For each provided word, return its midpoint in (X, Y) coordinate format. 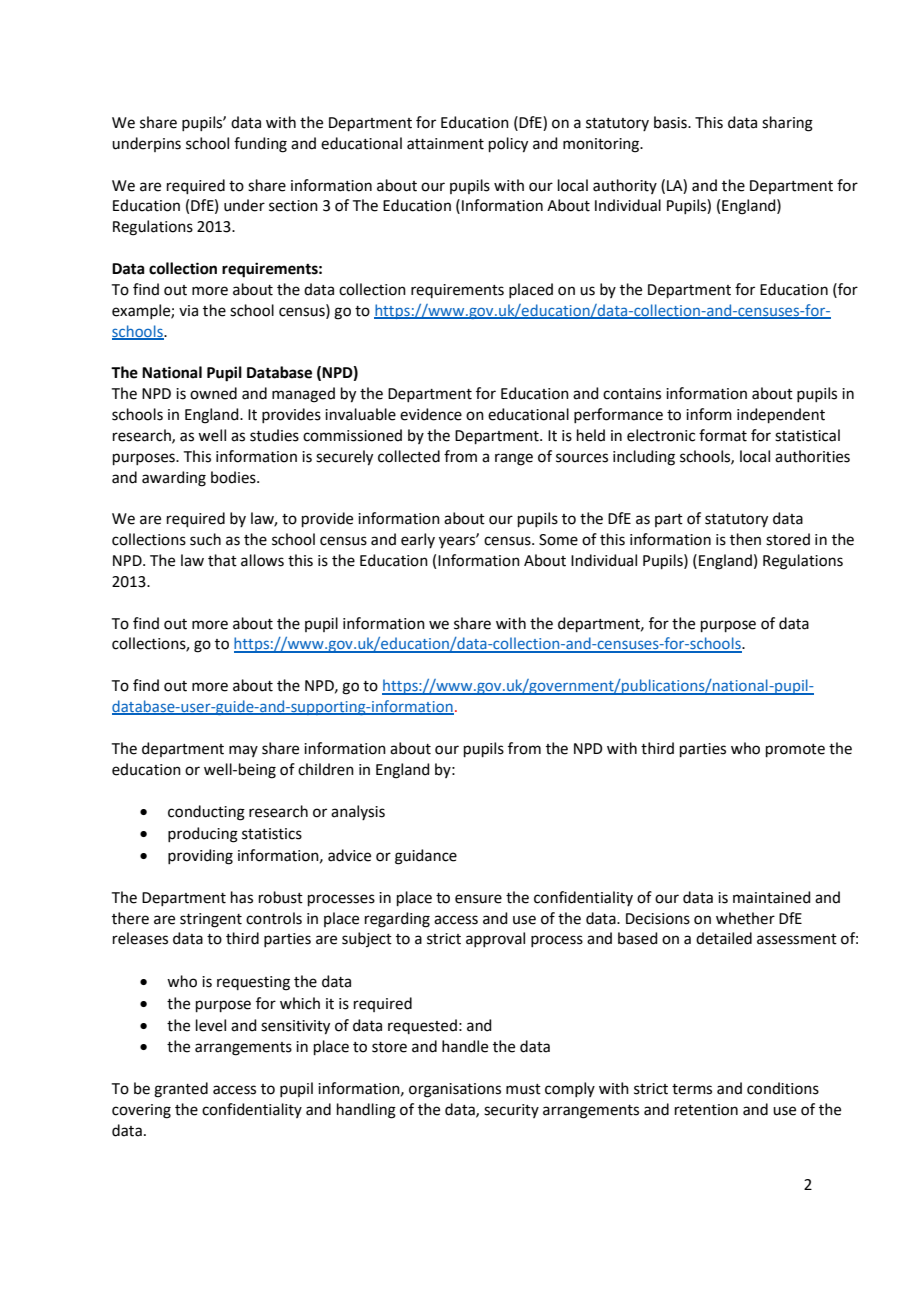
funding (260, 145)
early (418, 540)
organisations (455, 1090)
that (222, 560)
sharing (787, 124)
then (745, 539)
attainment (445, 144)
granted (181, 1090)
